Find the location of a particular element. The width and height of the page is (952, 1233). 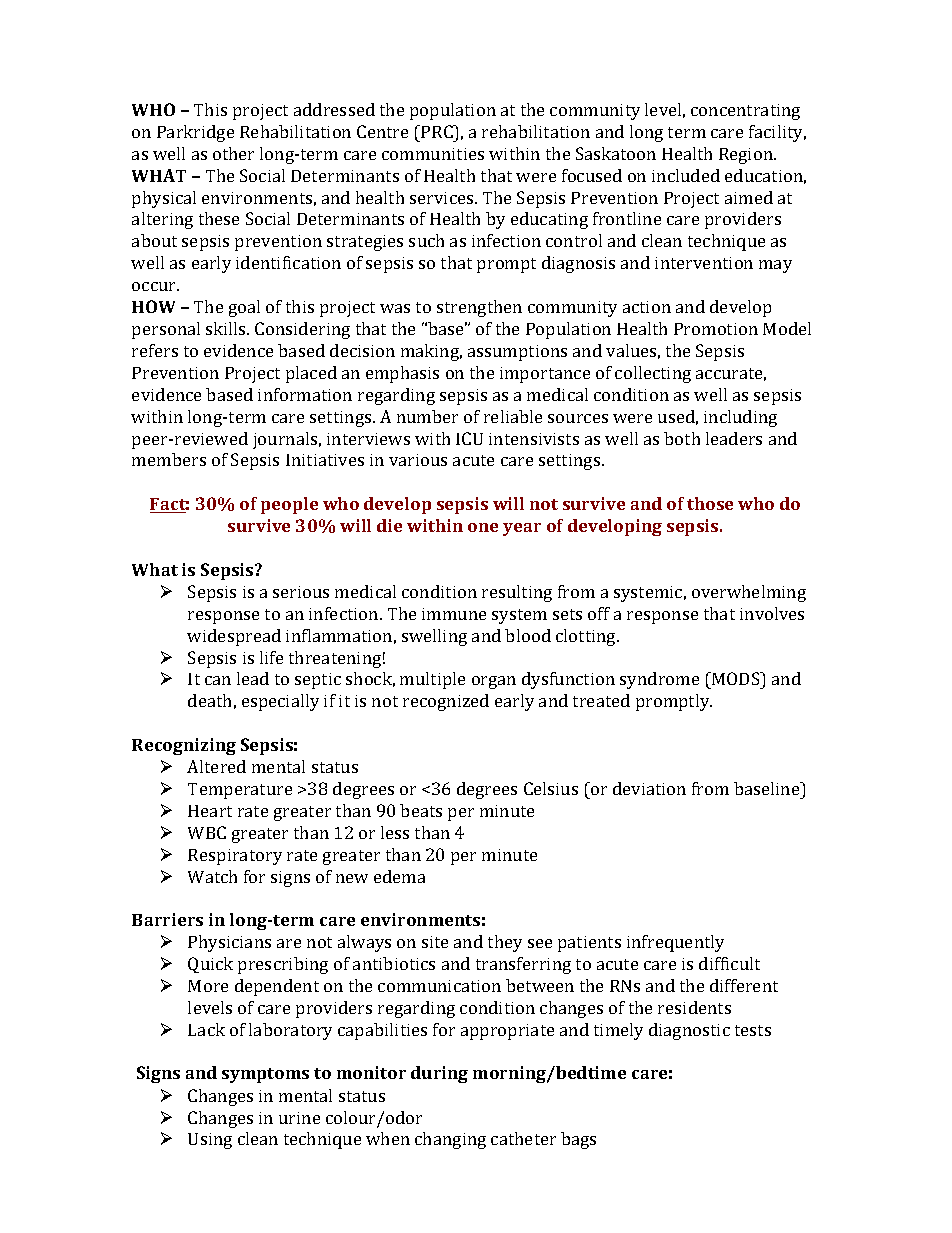

Using is located at coordinates (210, 1141).
